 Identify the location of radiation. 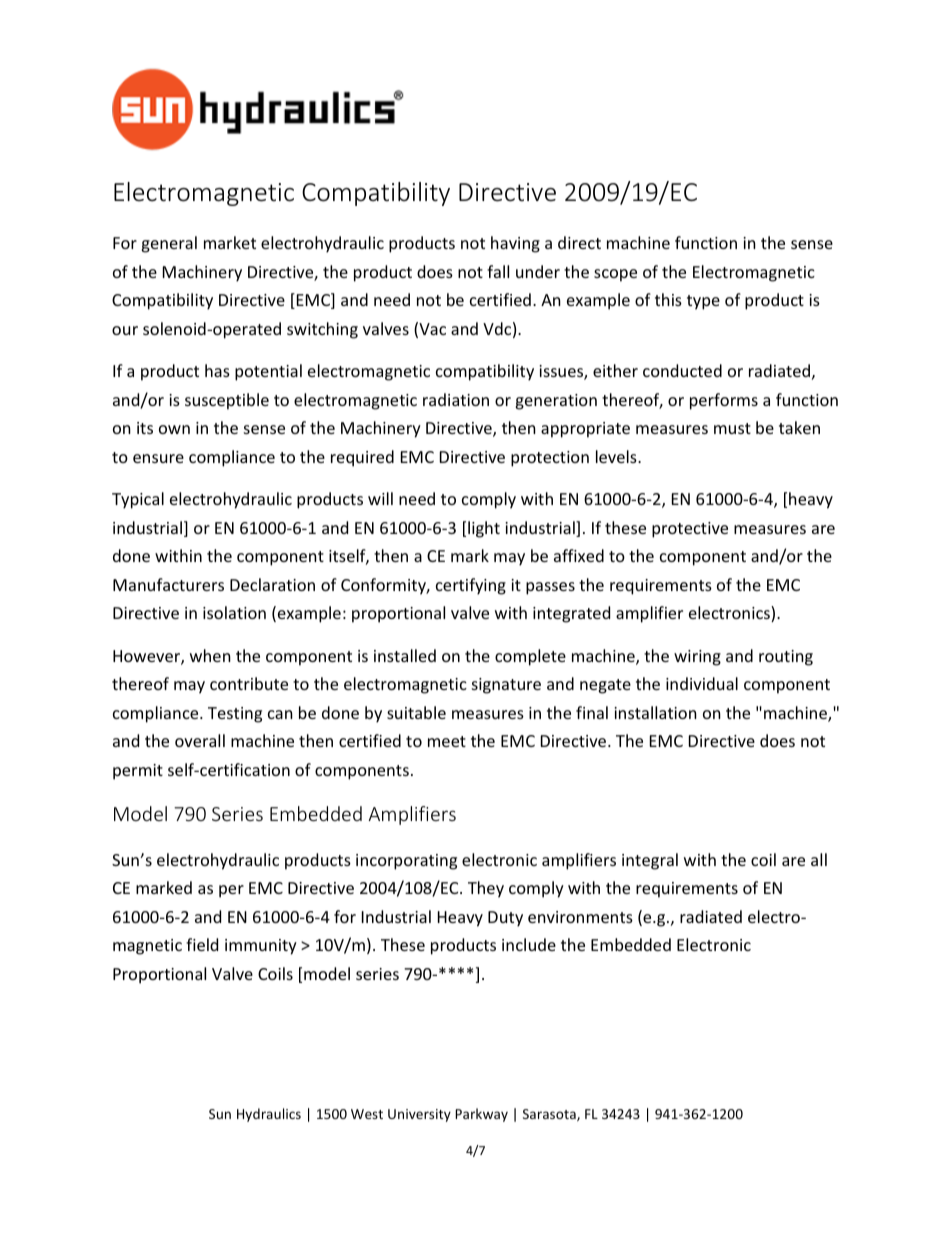
(456, 399).
